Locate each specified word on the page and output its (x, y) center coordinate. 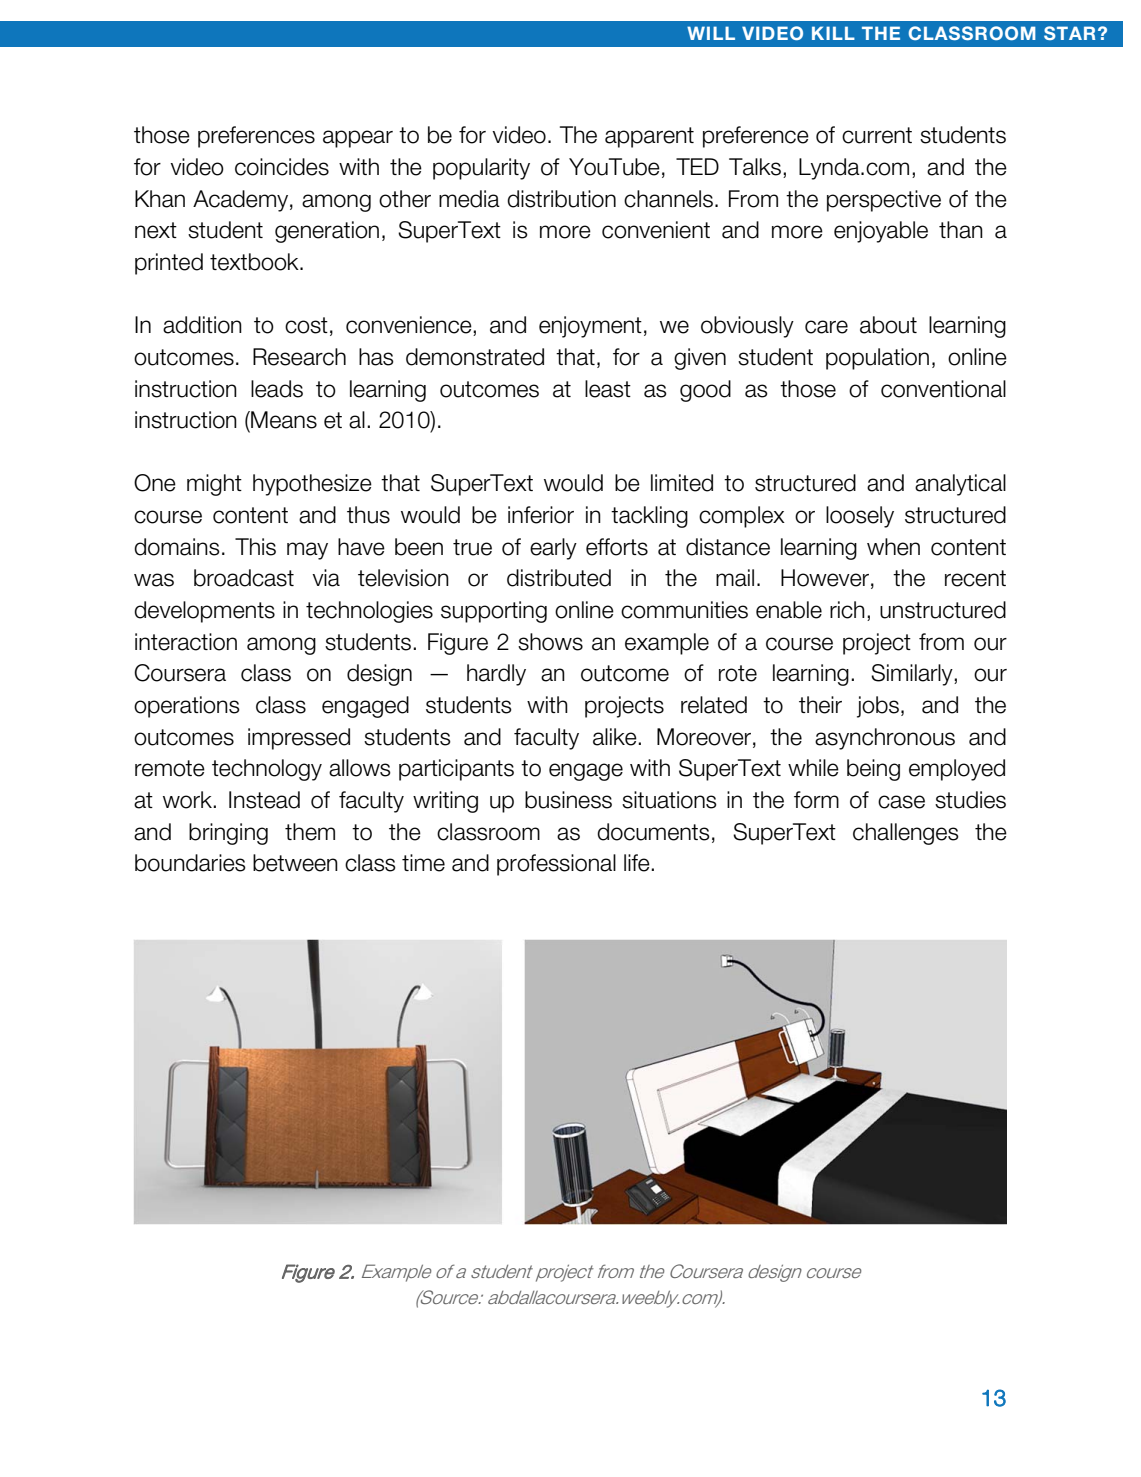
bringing (228, 834)
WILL (711, 33)
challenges (906, 834)
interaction (186, 642)
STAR (1069, 33)
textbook (255, 262)
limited (682, 483)
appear (358, 139)
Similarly (913, 675)
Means (283, 420)
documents (653, 832)
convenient (656, 230)
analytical (960, 485)
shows (550, 642)
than (961, 230)
